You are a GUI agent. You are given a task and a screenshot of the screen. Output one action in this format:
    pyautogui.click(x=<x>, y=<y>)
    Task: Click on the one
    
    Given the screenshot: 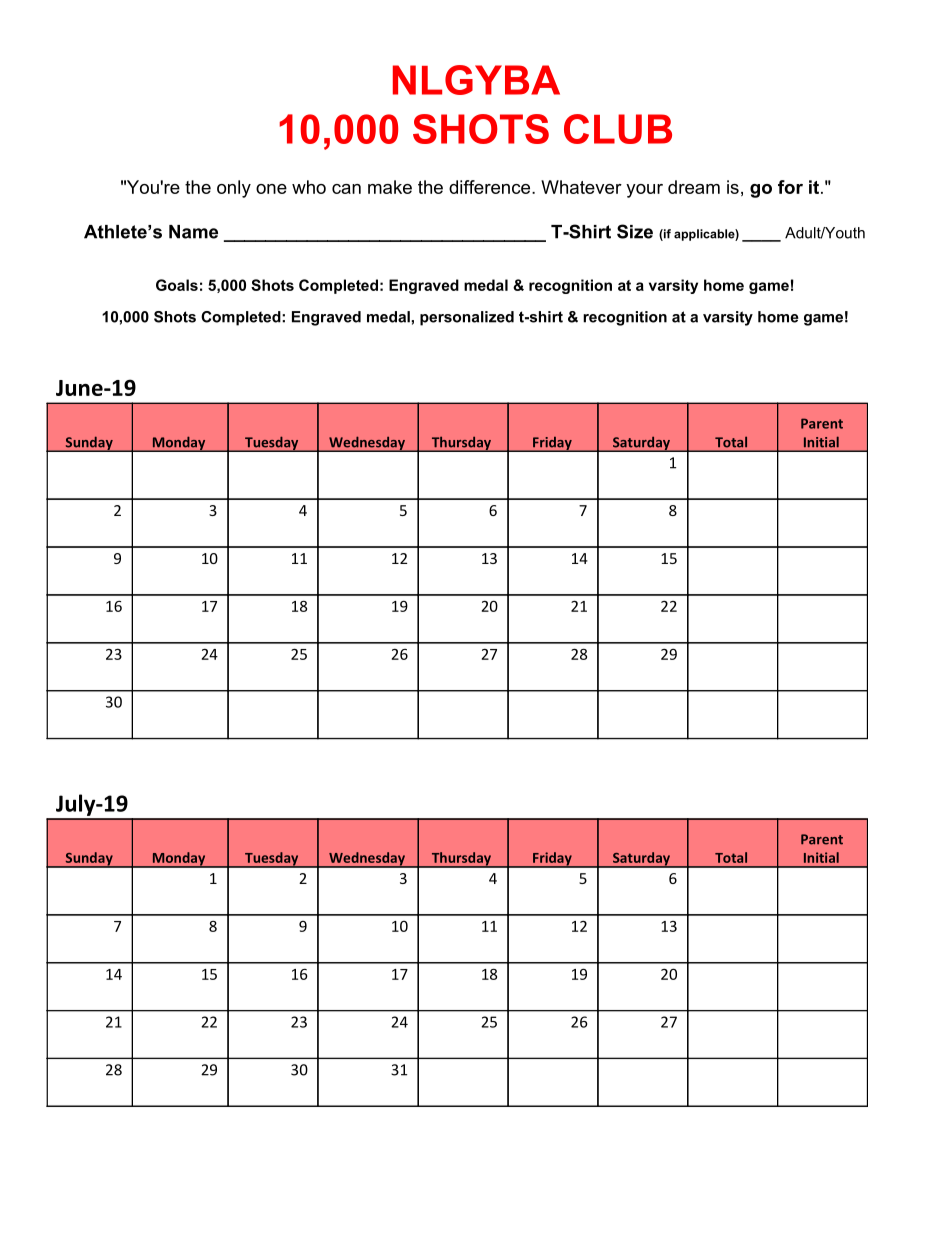 What is the action you would take?
    pyautogui.click(x=271, y=189)
